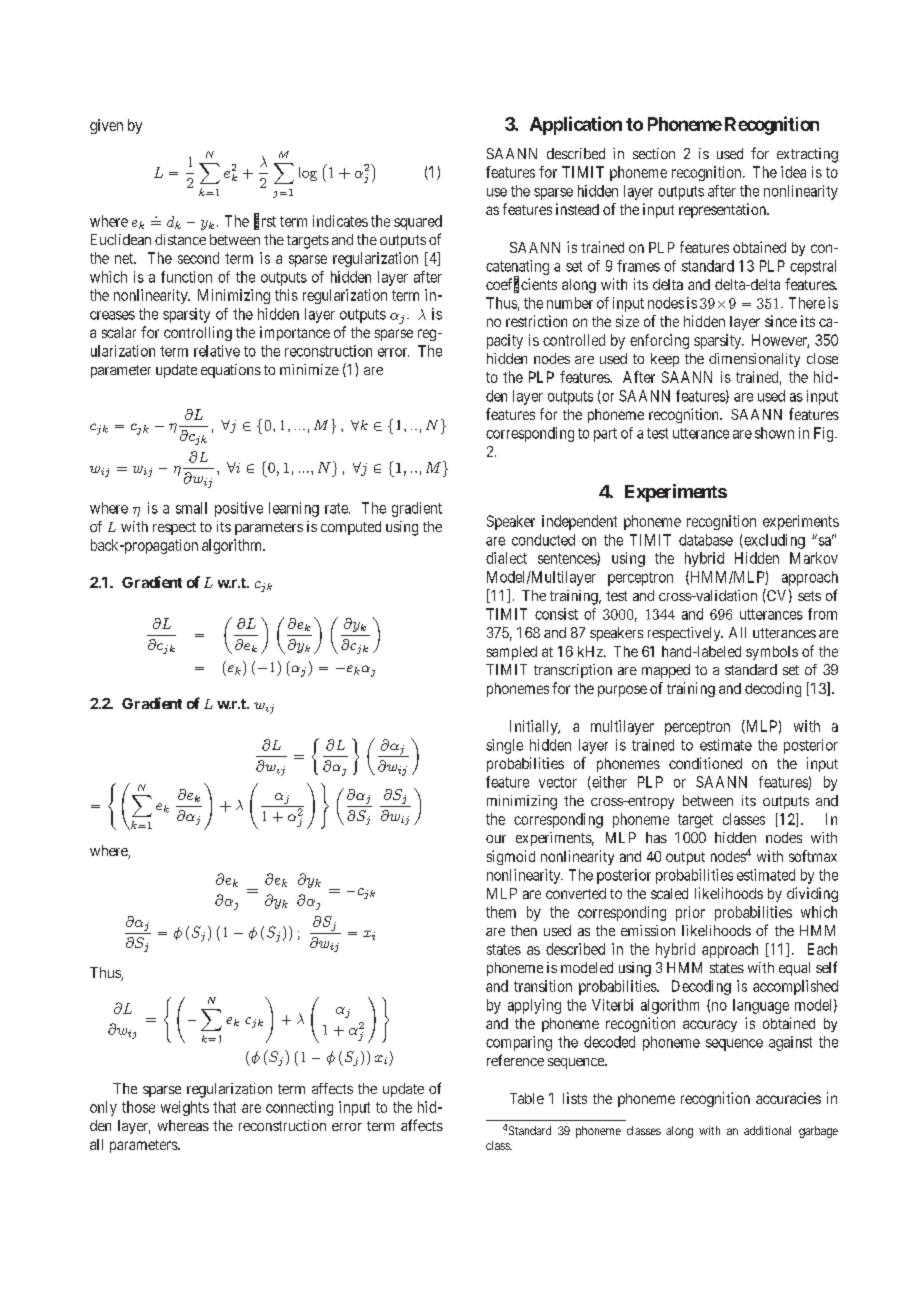  I want to click on sampled, so click(512, 653).
